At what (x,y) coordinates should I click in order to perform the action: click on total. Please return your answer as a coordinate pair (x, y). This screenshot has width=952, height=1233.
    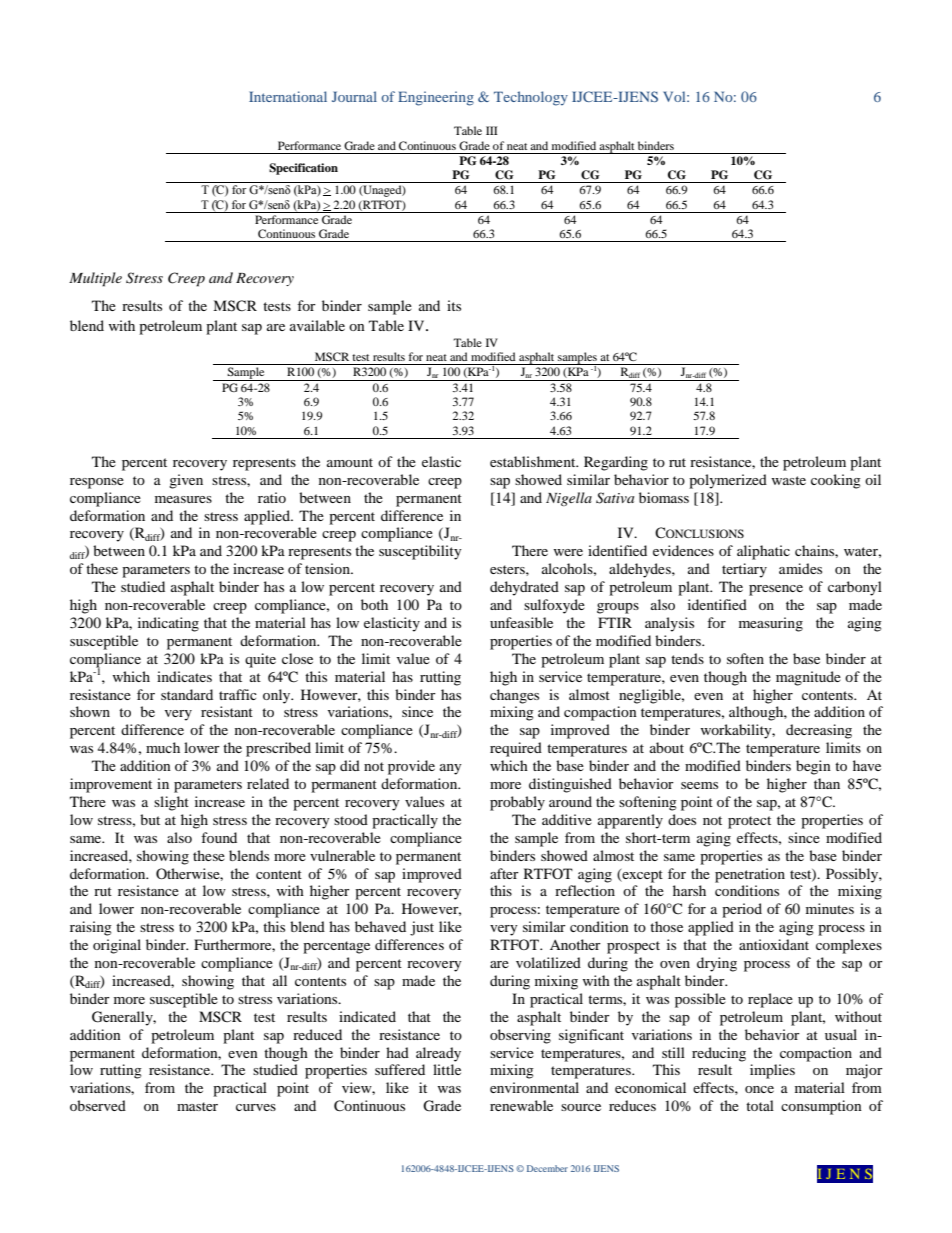
    Looking at the image, I should click on (760, 1105).
